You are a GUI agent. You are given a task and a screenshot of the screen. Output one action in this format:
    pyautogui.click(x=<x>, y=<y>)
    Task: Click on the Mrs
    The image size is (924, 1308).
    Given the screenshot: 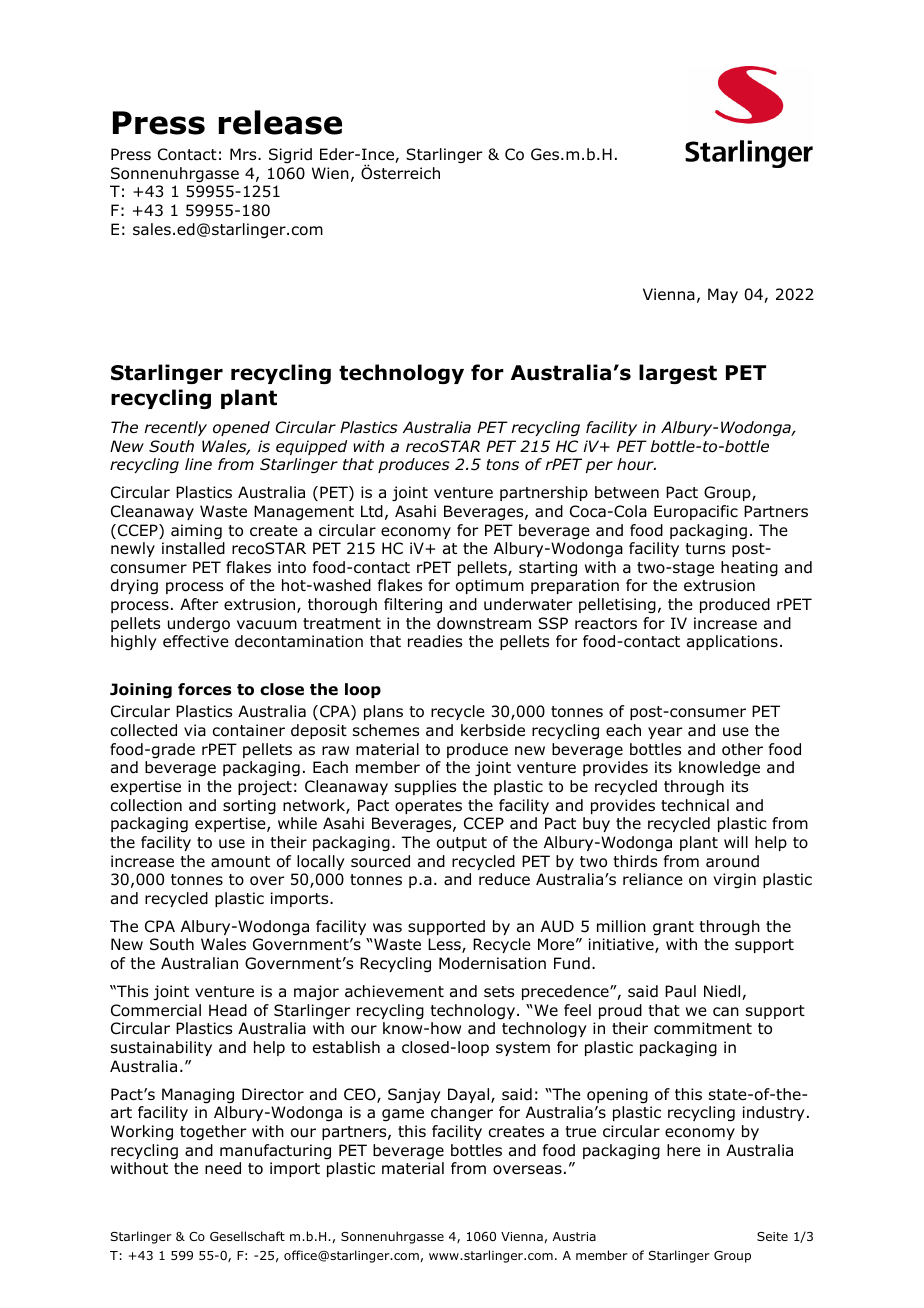 What is the action you would take?
    pyautogui.click(x=244, y=154)
